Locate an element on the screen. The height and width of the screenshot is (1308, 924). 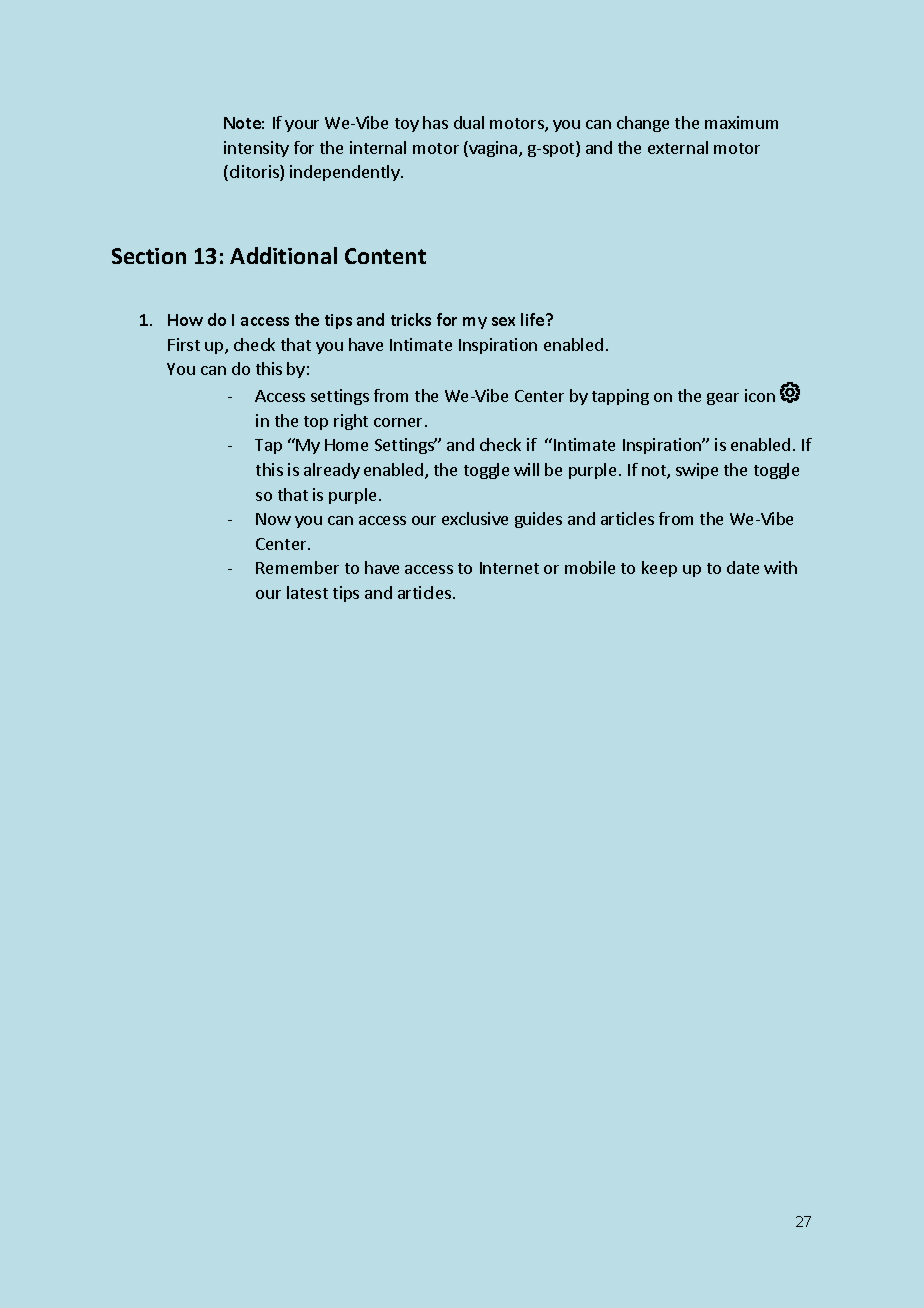
intensity is located at coordinates (256, 149).
